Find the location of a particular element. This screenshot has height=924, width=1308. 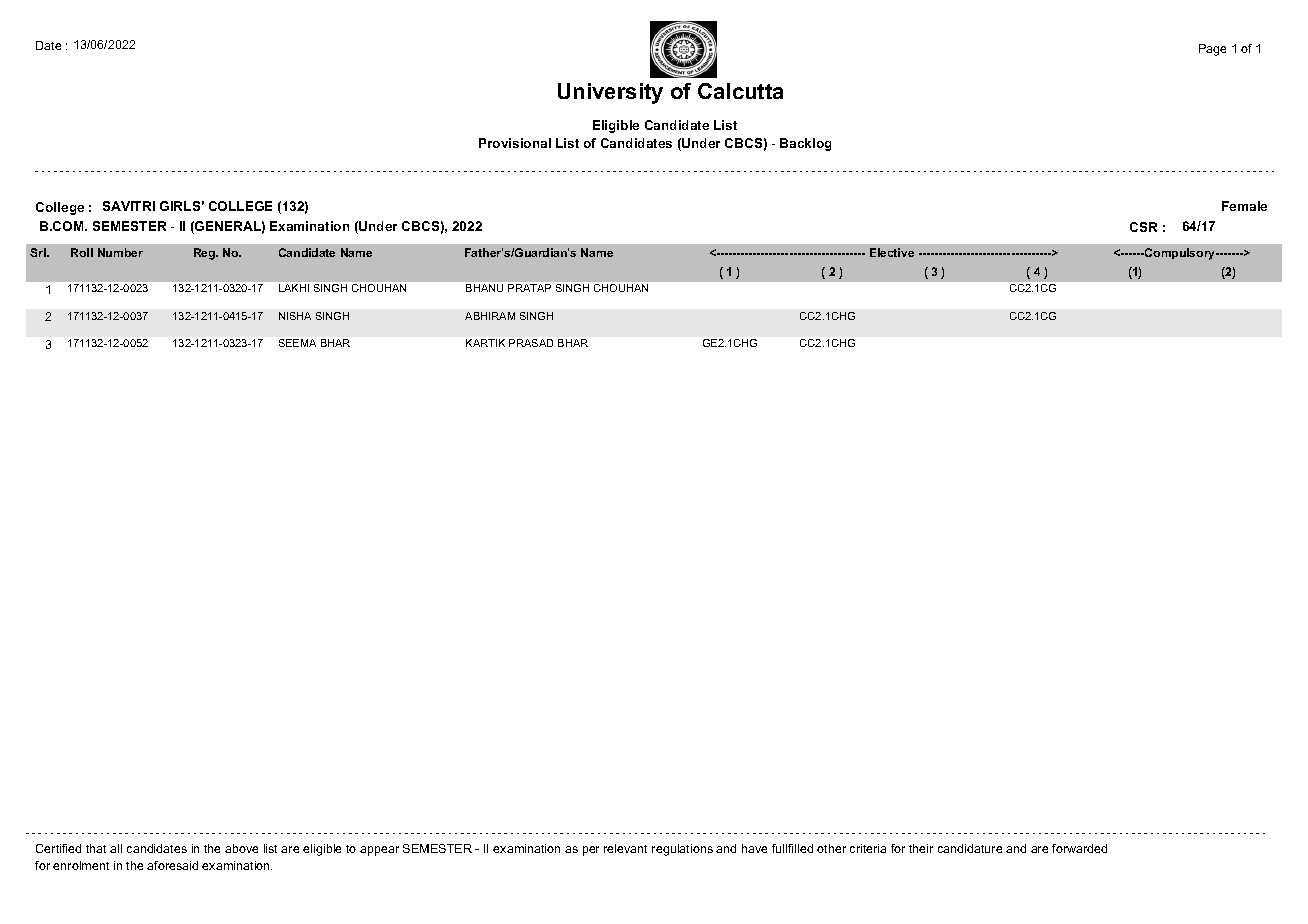

Compulsory is located at coordinates (1180, 254).
